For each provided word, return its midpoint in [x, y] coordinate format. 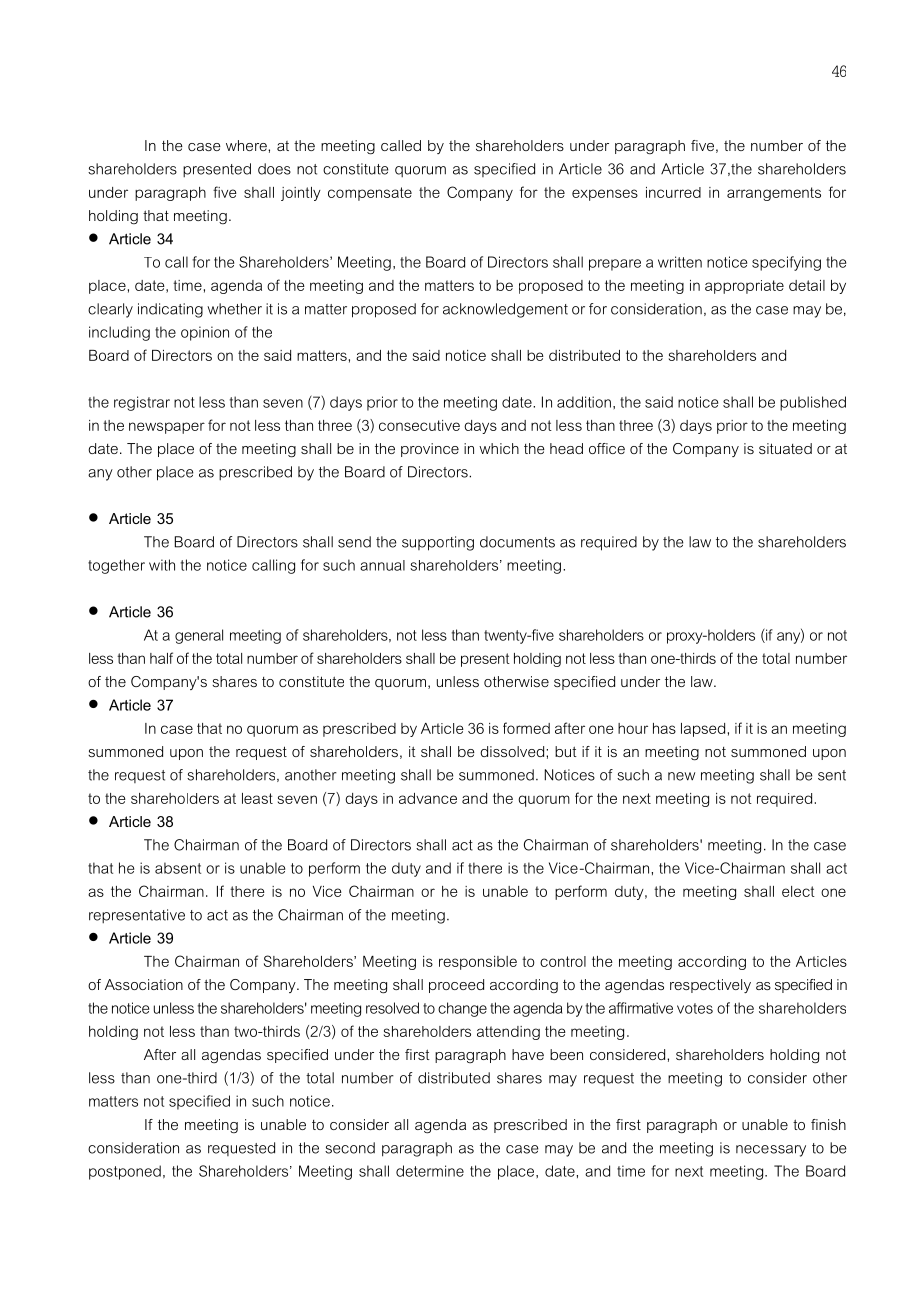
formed [526, 728]
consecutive [419, 425]
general [199, 636]
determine [430, 1171]
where [247, 145]
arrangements [774, 194]
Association [144, 984]
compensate [370, 194]
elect [798, 891]
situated [785, 448]
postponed [125, 1172]
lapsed [703, 730]
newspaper [167, 428]
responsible [478, 963]
